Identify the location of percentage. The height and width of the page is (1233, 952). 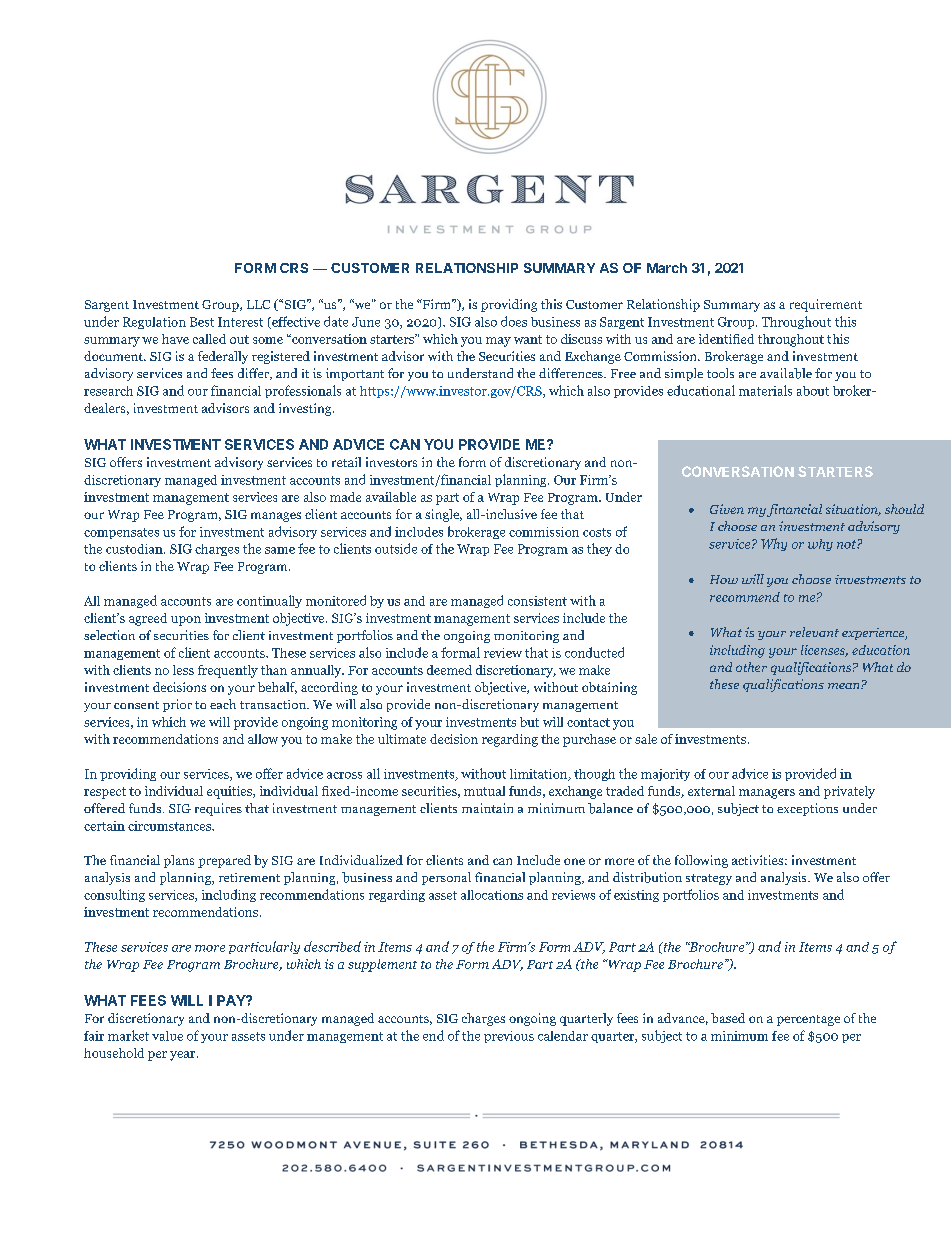
(808, 1020).
